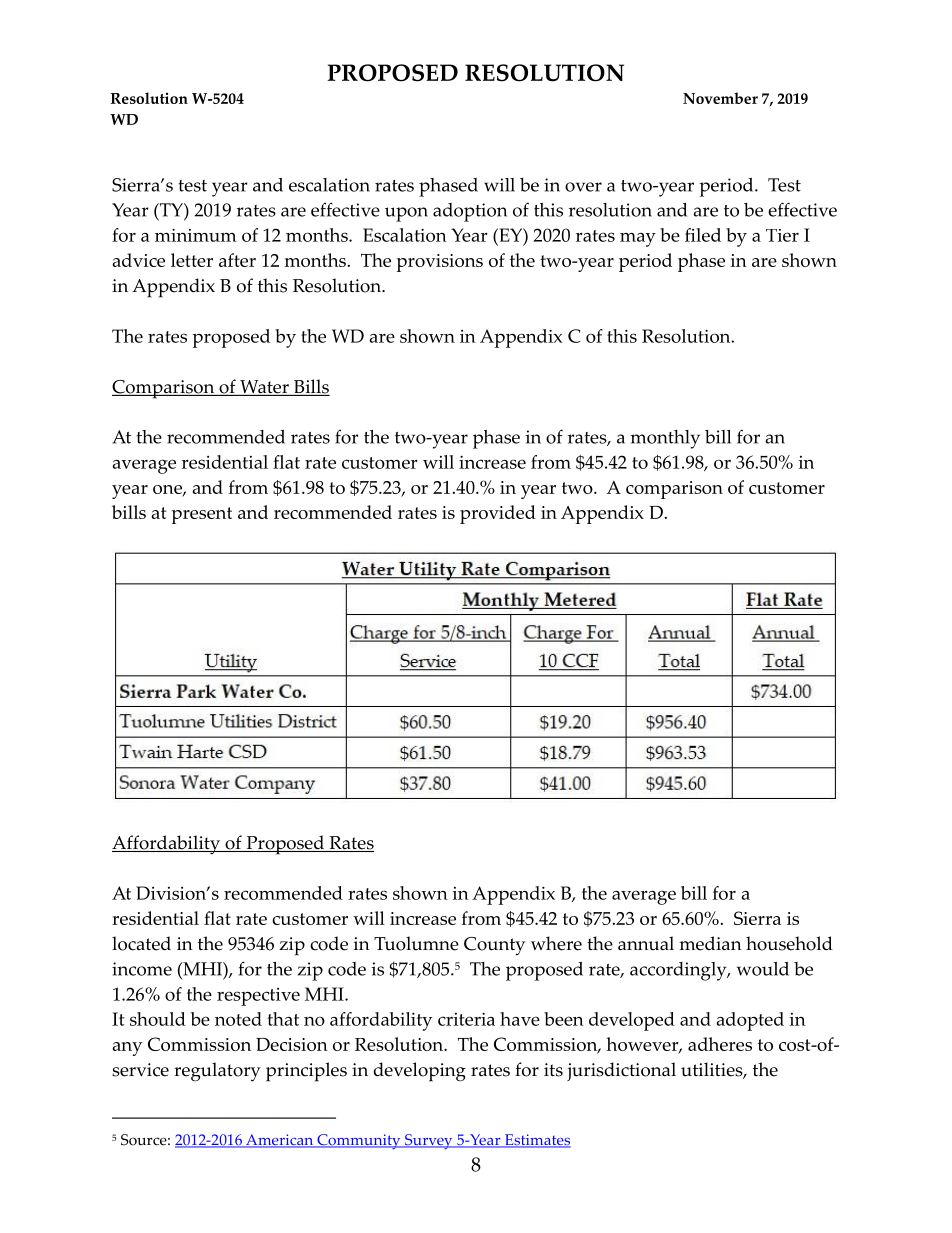 The image size is (952, 1233). What do you see at coordinates (710, 943) in the screenshot?
I see `median` at bounding box center [710, 943].
